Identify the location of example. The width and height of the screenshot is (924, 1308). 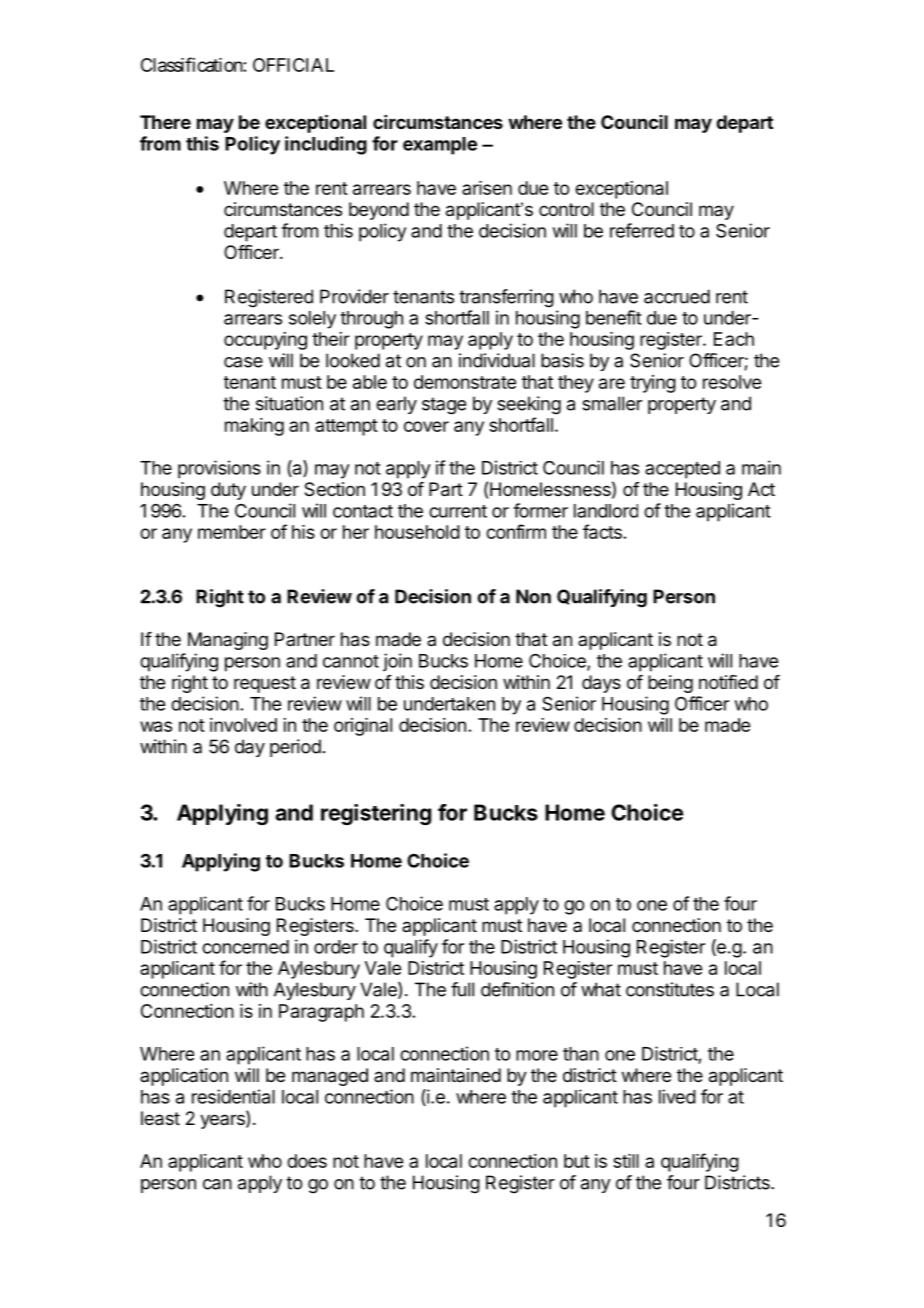
(440, 146).
